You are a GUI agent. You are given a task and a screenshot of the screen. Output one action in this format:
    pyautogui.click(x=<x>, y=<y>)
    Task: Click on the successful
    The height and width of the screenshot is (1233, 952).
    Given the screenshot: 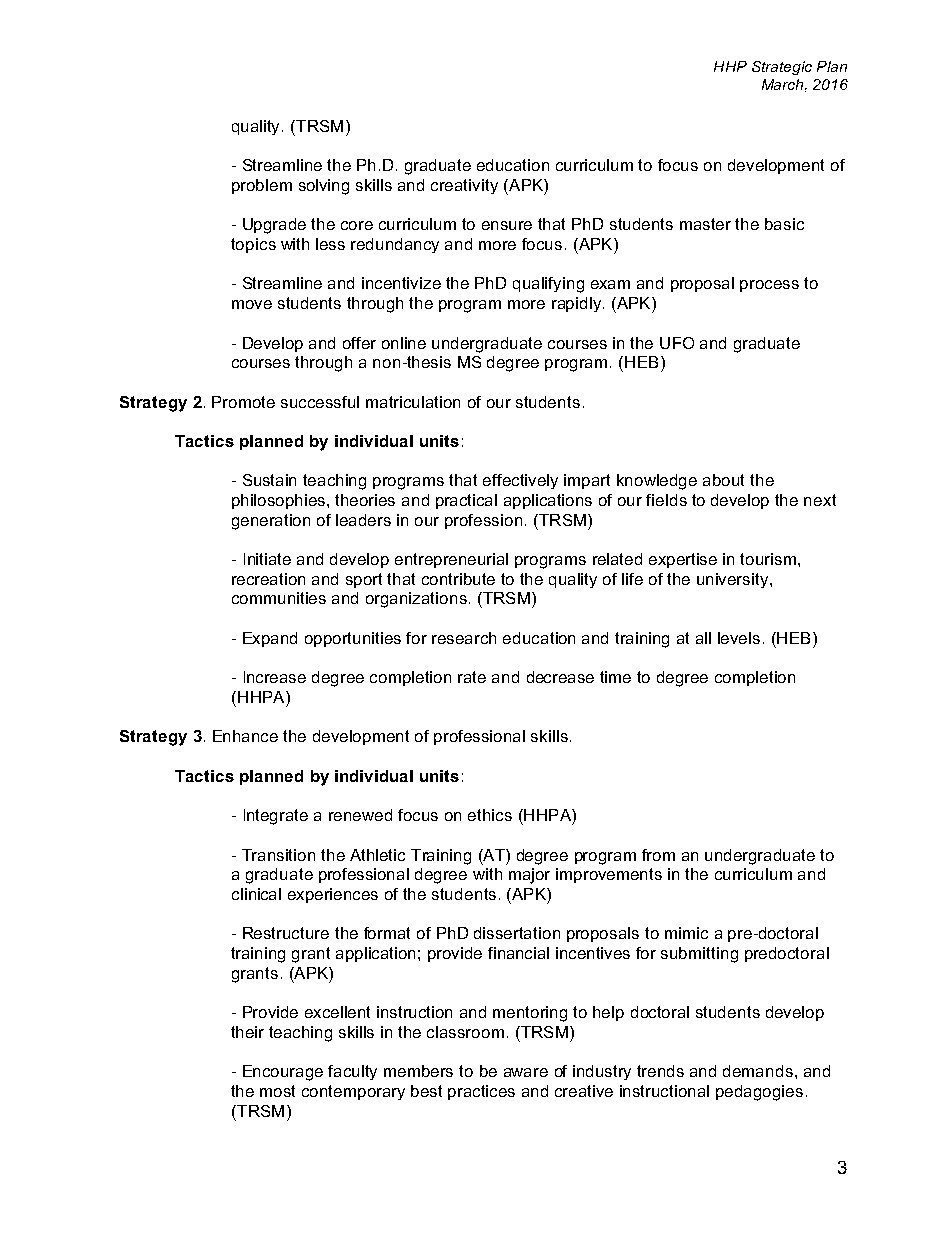 What is the action you would take?
    pyautogui.click(x=320, y=402)
